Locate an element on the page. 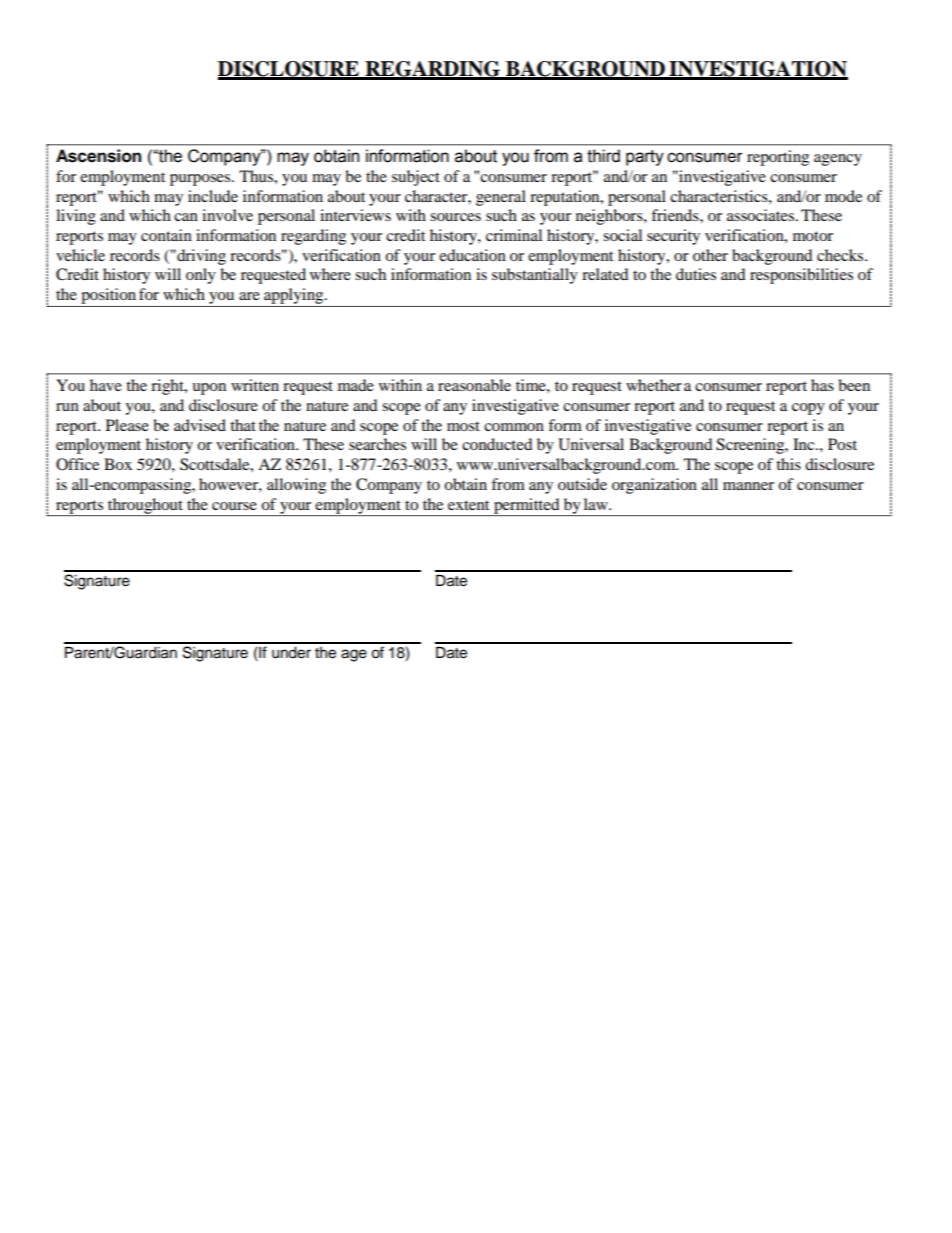 This page has height=1233, width=952. right is located at coordinates (168, 387).
